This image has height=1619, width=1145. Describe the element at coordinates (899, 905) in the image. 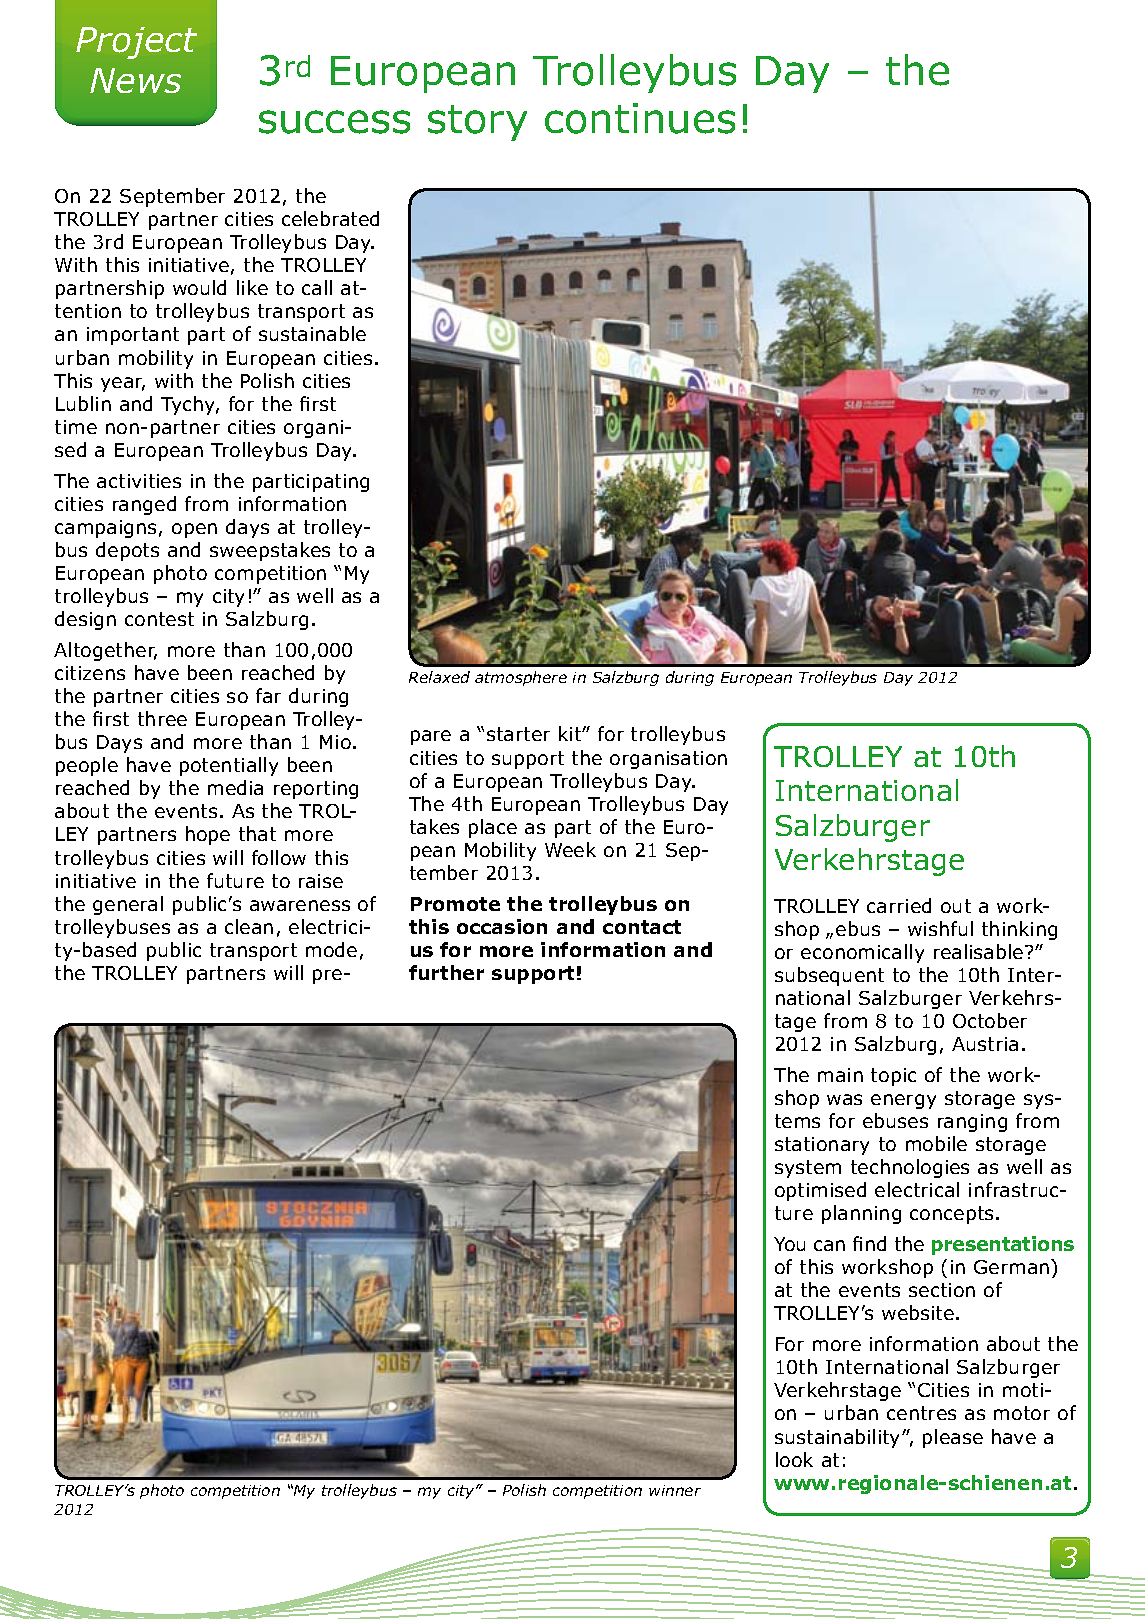

I see `carried` at that location.
